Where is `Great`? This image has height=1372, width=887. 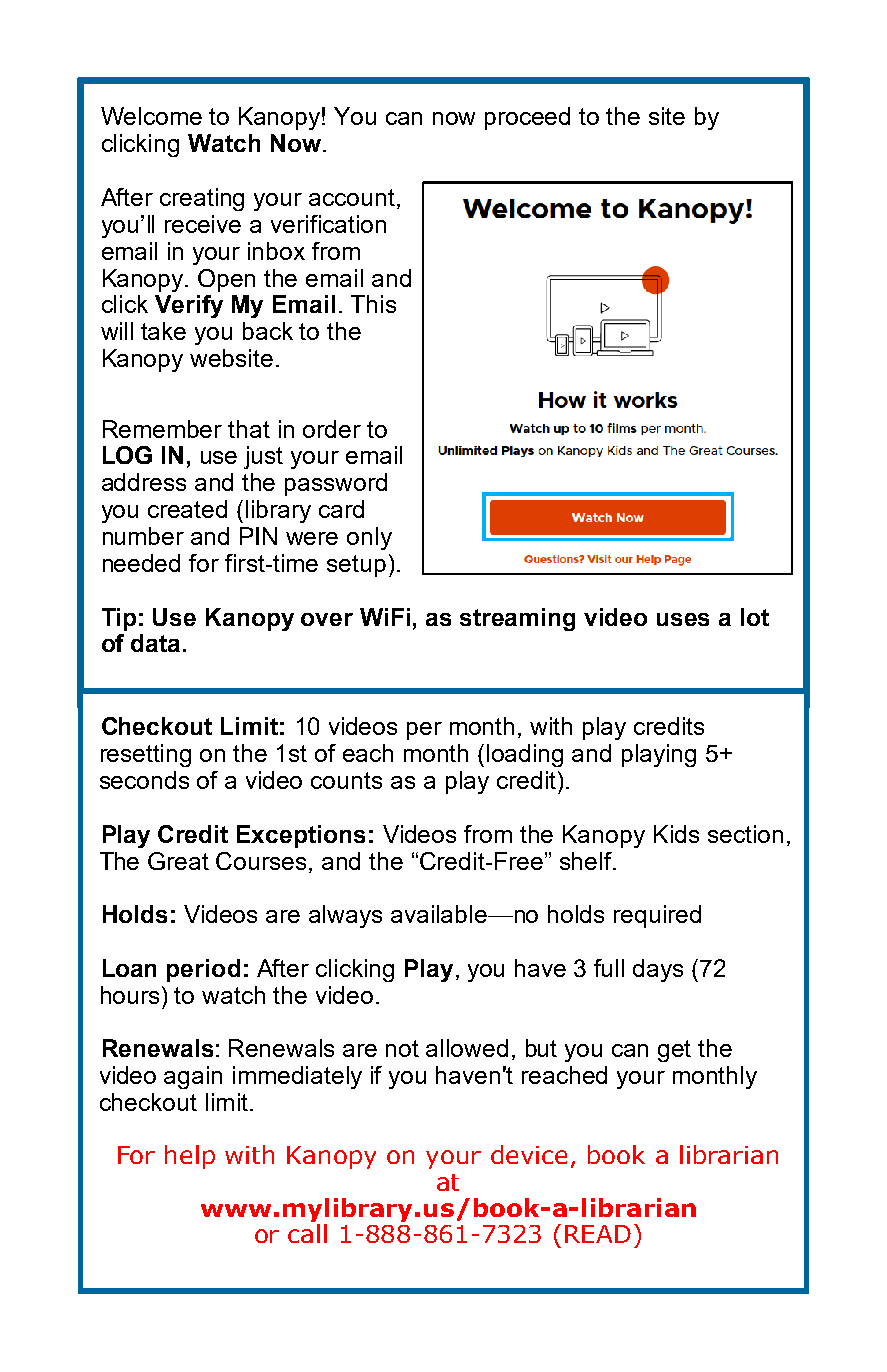
Great is located at coordinates (178, 861).
